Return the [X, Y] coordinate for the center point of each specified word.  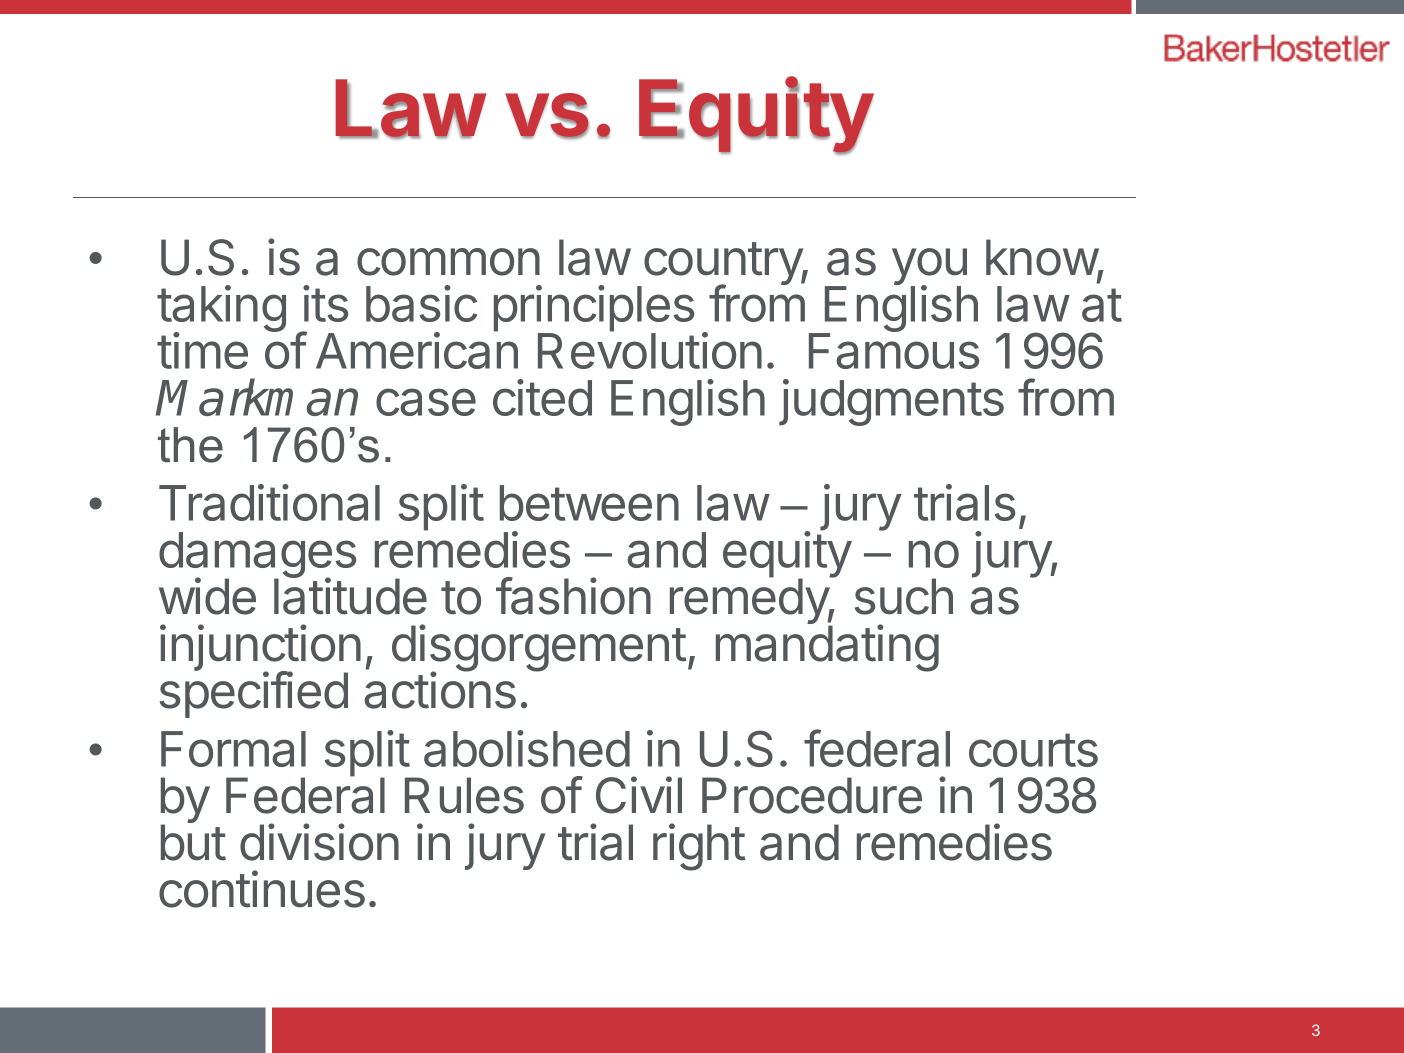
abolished [527, 748]
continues [262, 889]
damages [257, 556]
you [929, 268]
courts [1033, 750]
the [190, 445]
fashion [573, 596]
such [904, 596]
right [699, 847]
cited [542, 397]
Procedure [812, 795]
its [325, 303]
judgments [891, 402]
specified [254, 694]
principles [594, 309]
